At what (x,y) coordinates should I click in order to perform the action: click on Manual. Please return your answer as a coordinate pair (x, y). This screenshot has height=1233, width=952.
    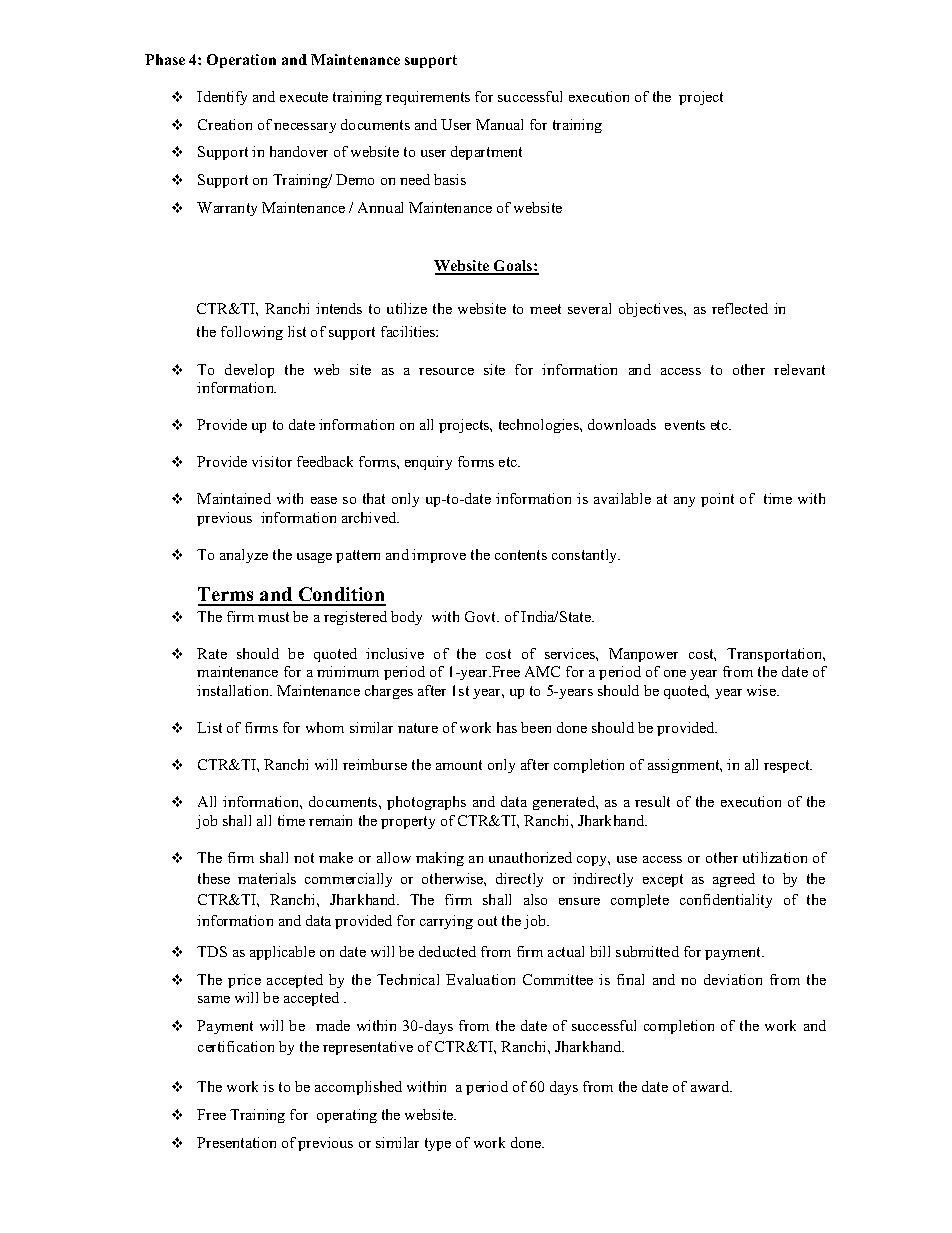
    Looking at the image, I should click on (499, 124).
